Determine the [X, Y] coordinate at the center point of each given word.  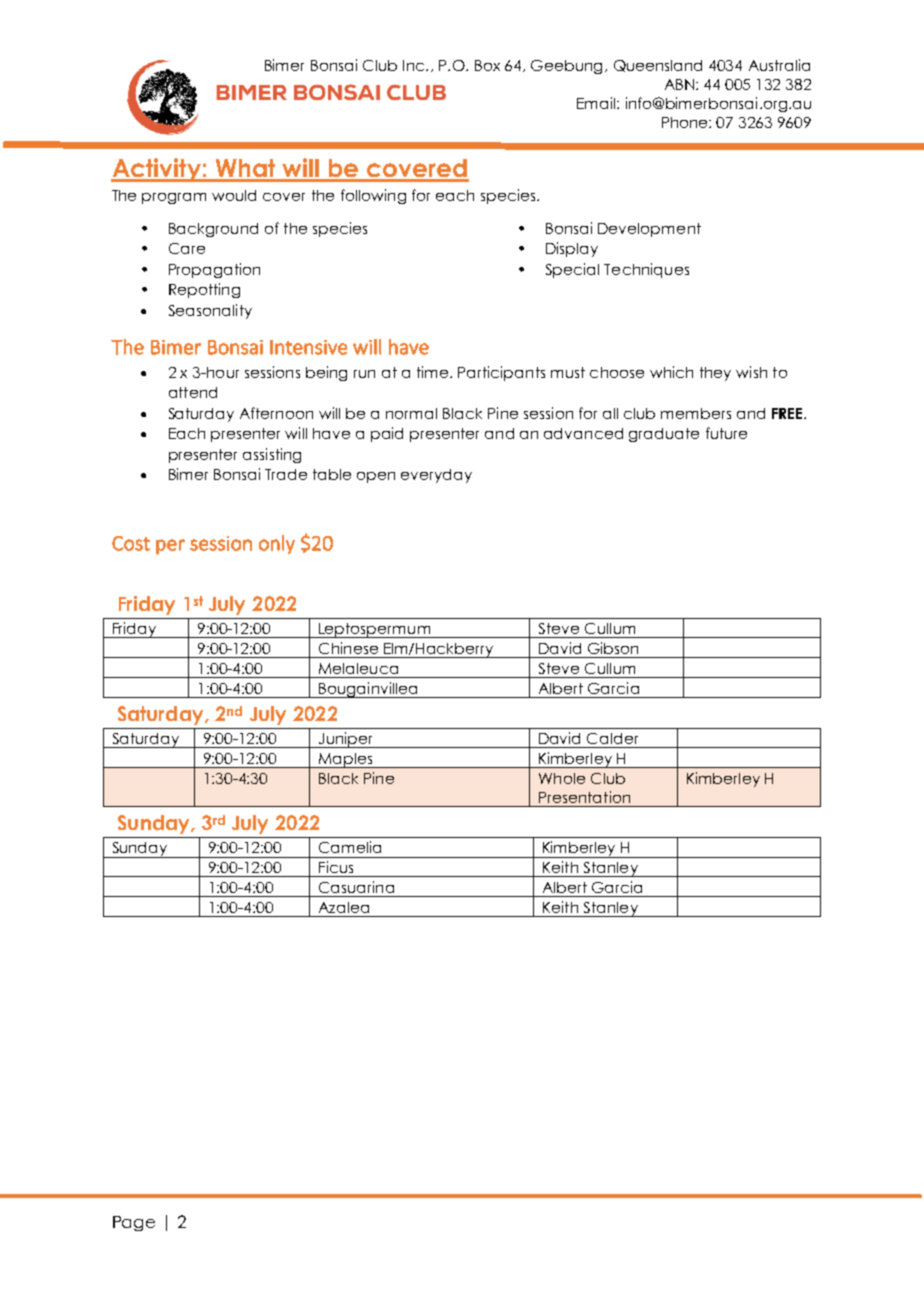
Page [134, 1223]
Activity [157, 170]
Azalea [344, 907]
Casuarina [356, 887]
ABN [681, 84]
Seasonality [210, 311]
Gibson [613, 648]
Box [487, 65]
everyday [436, 476]
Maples [346, 760]
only [277, 544]
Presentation [584, 797]
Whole [562, 778]
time [434, 372]
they [715, 374]
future [726, 433]
